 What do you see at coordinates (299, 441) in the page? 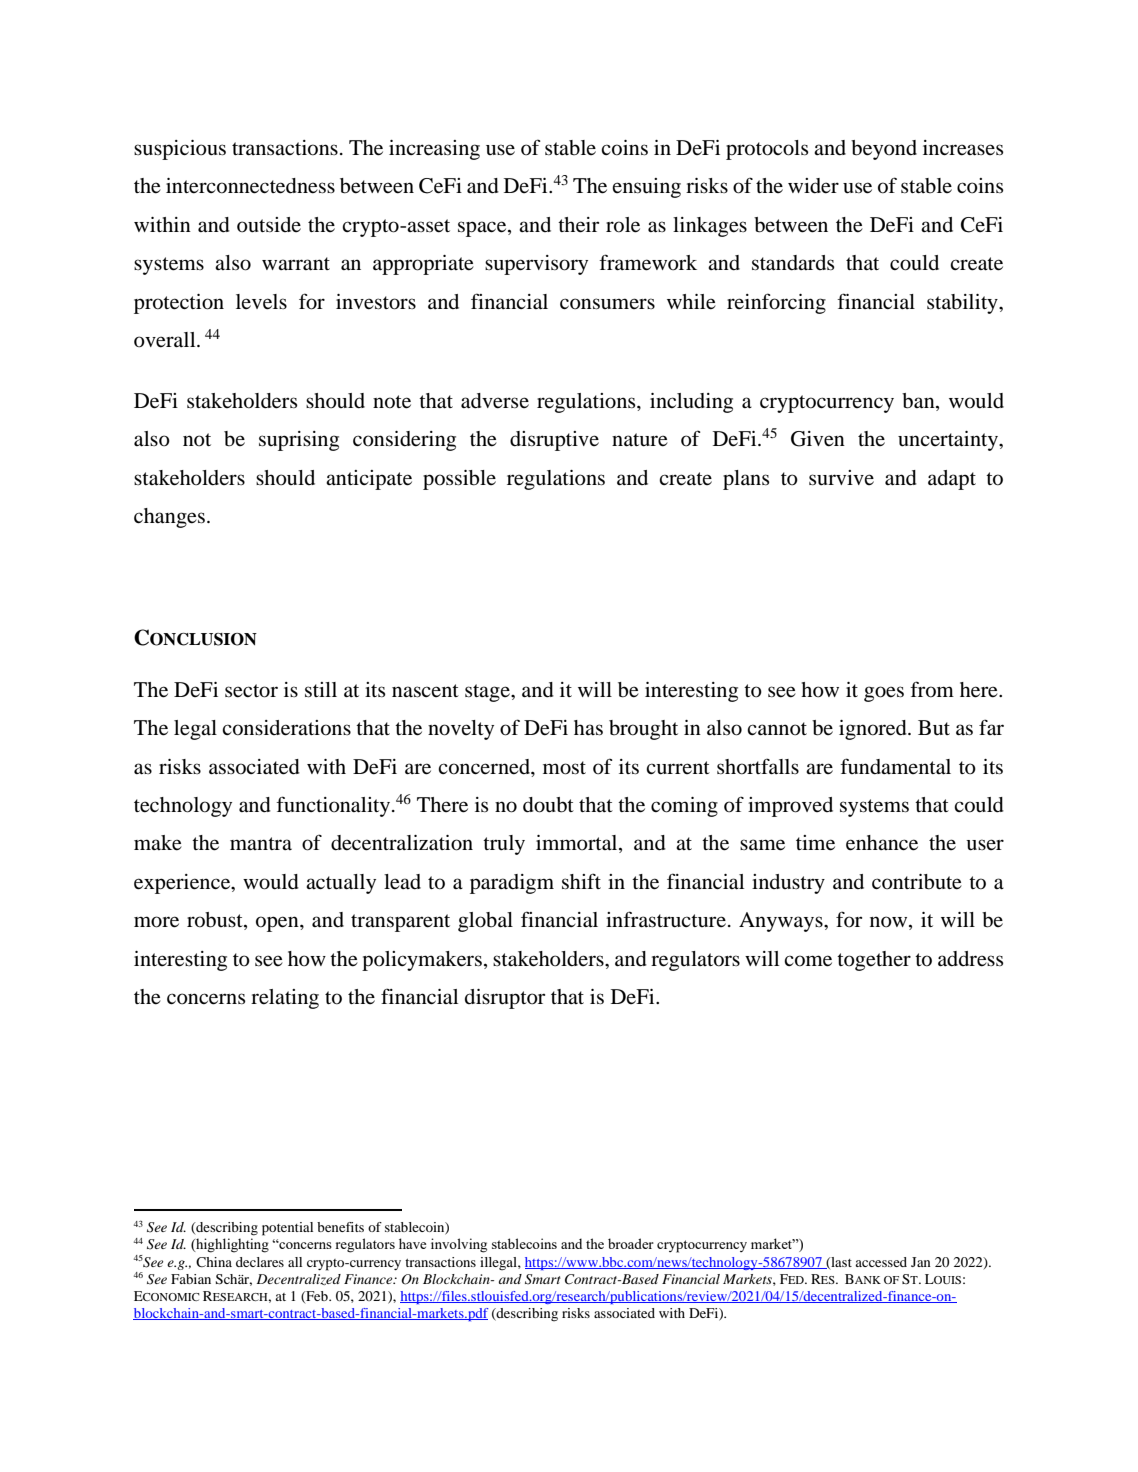
I see `suprising` at bounding box center [299, 441].
